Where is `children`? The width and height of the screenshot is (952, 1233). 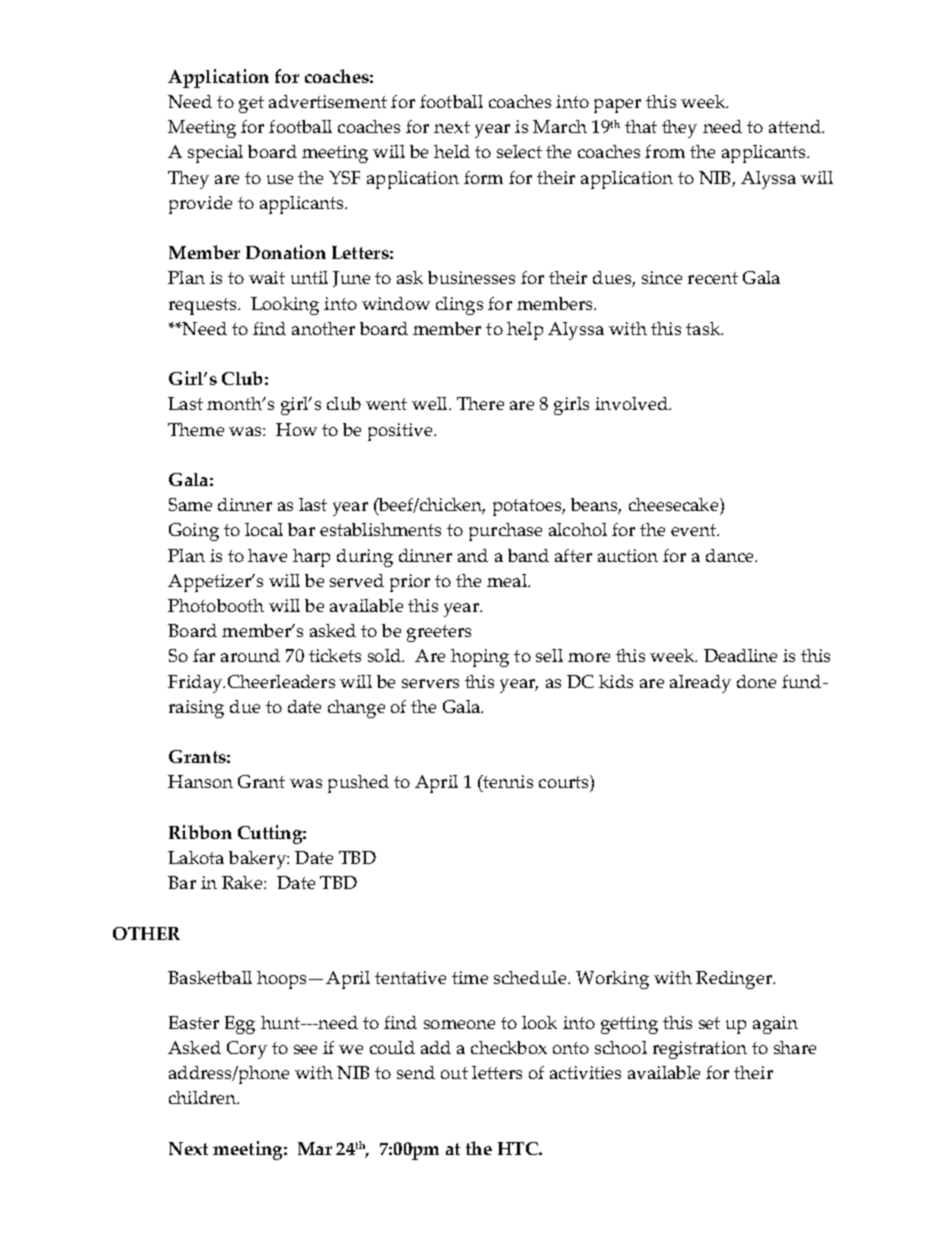
children is located at coordinates (204, 1097).
